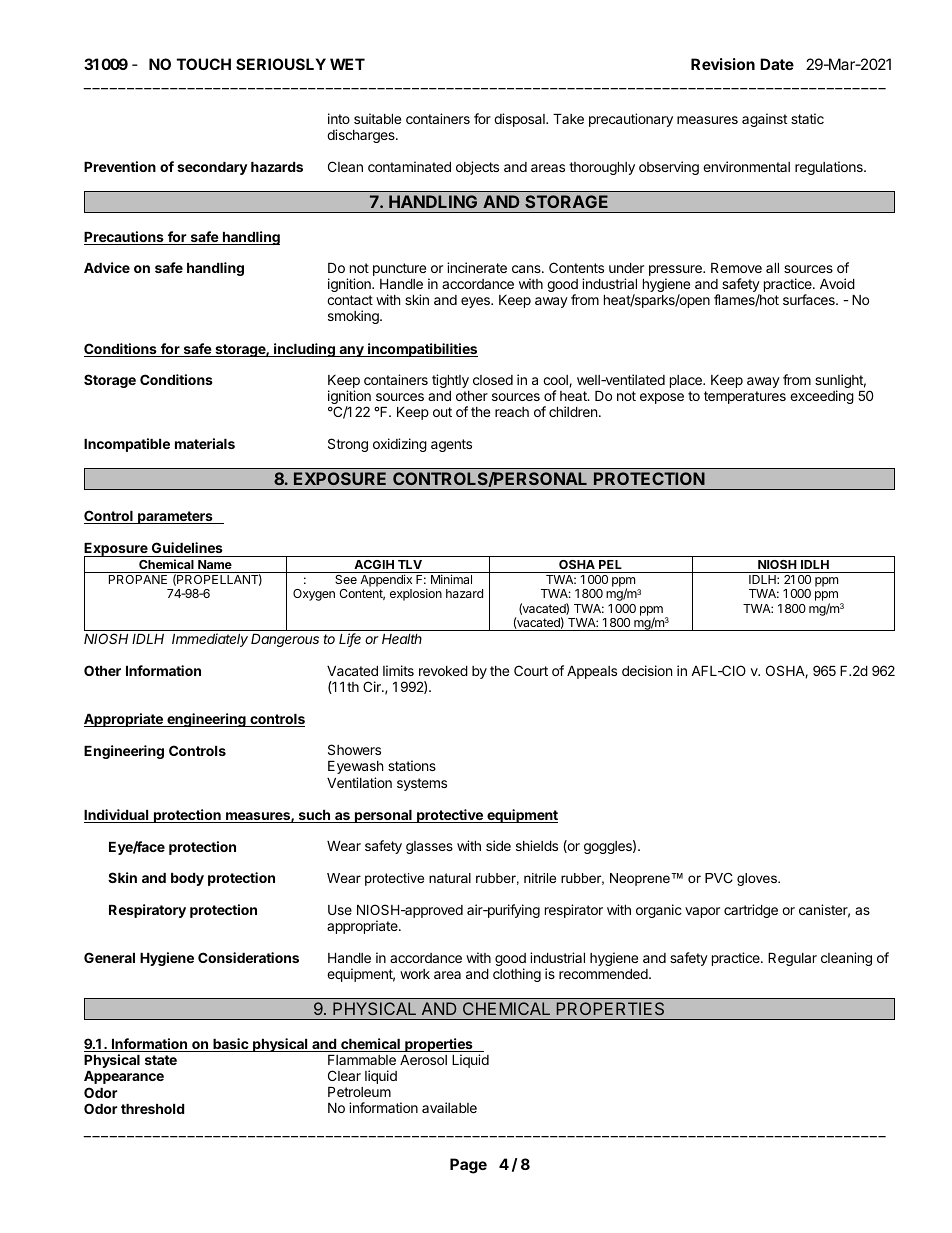 The width and height of the document is (952, 1233). I want to click on threshold, so click(152, 1109).
